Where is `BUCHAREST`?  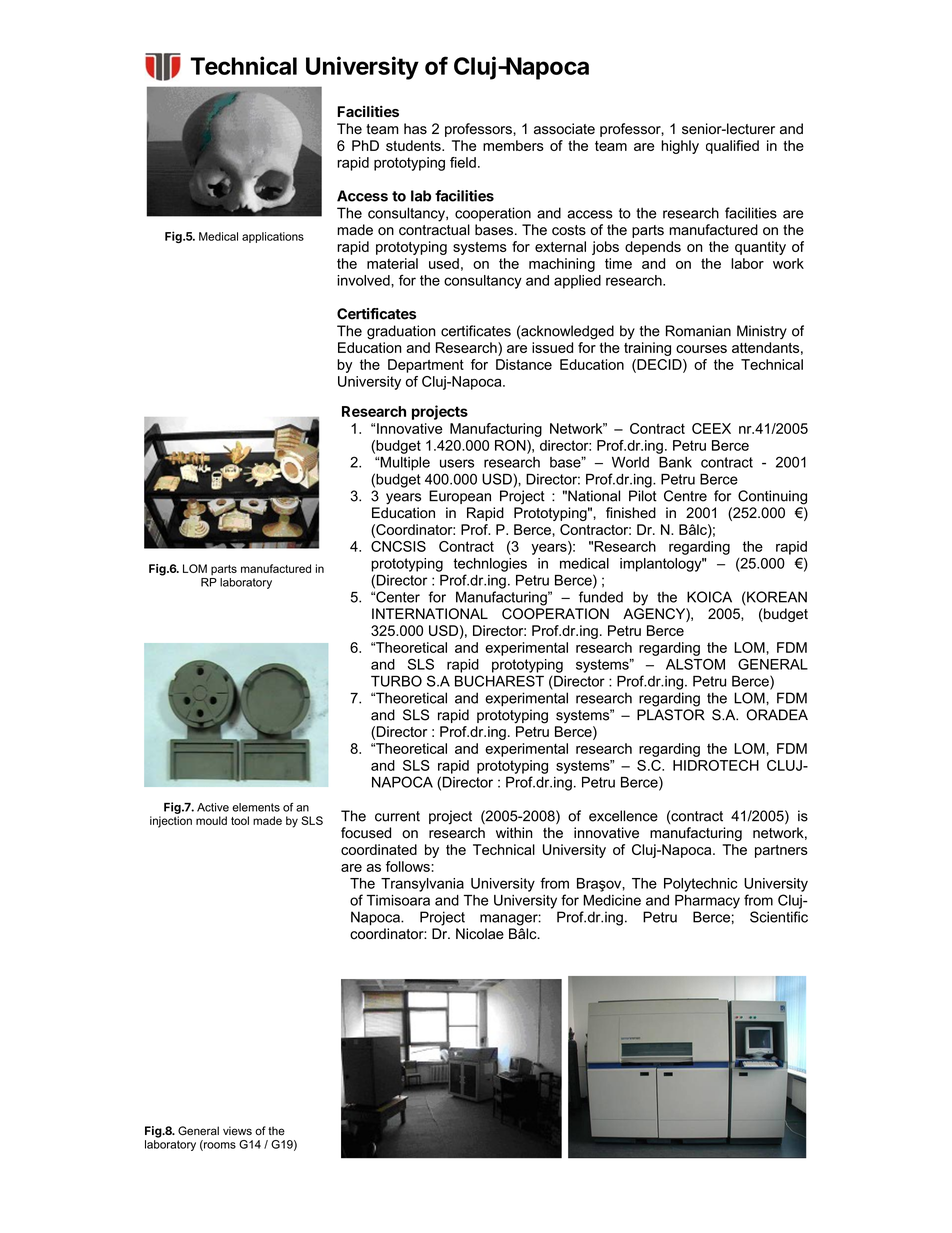
BUCHAREST is located at coordinates (499, 681).
